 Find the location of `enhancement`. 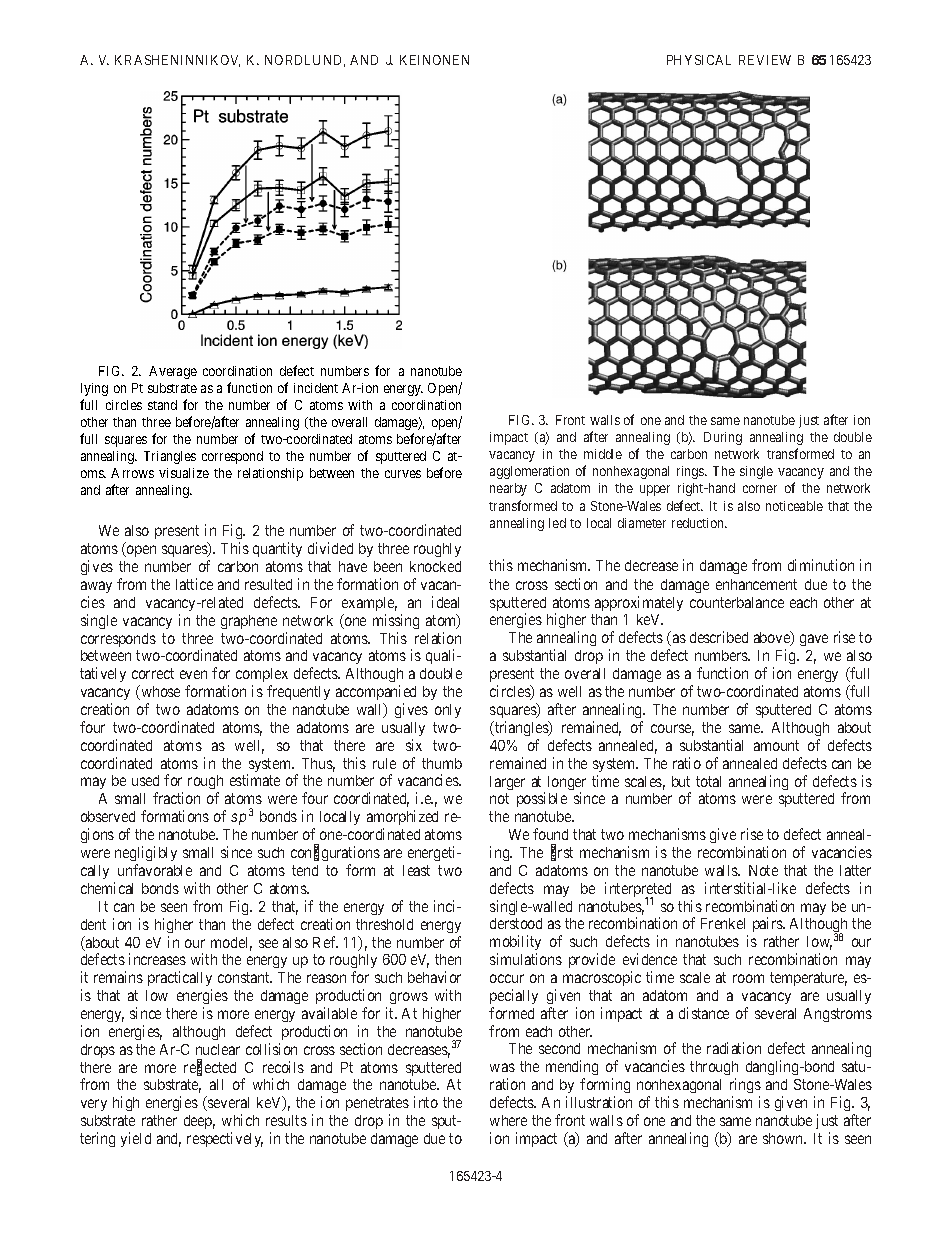

enhancement is located at coordinates (756, 584).
